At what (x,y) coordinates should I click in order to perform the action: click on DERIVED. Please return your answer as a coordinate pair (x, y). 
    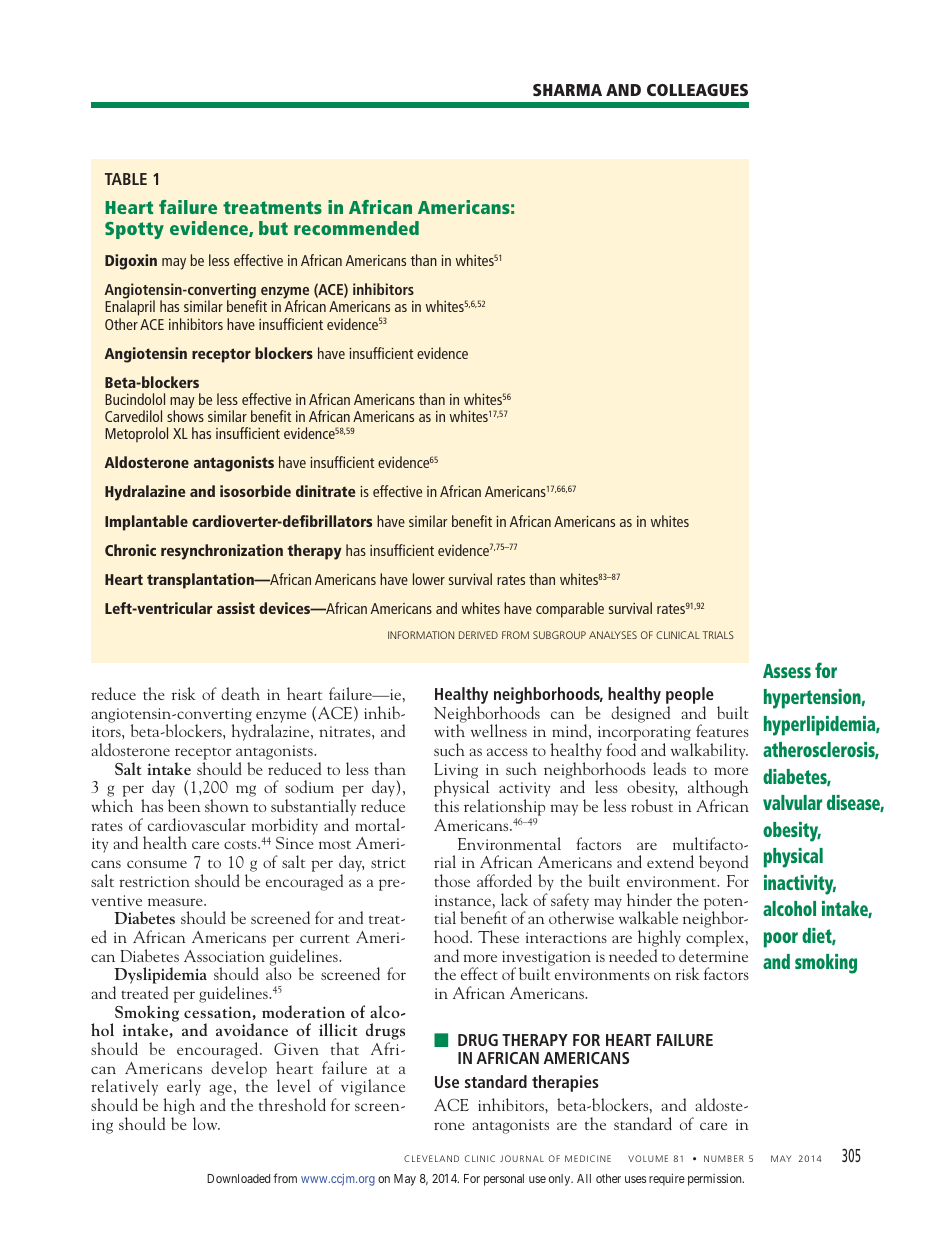
    Looking at the image, I should click on (478, 635).
